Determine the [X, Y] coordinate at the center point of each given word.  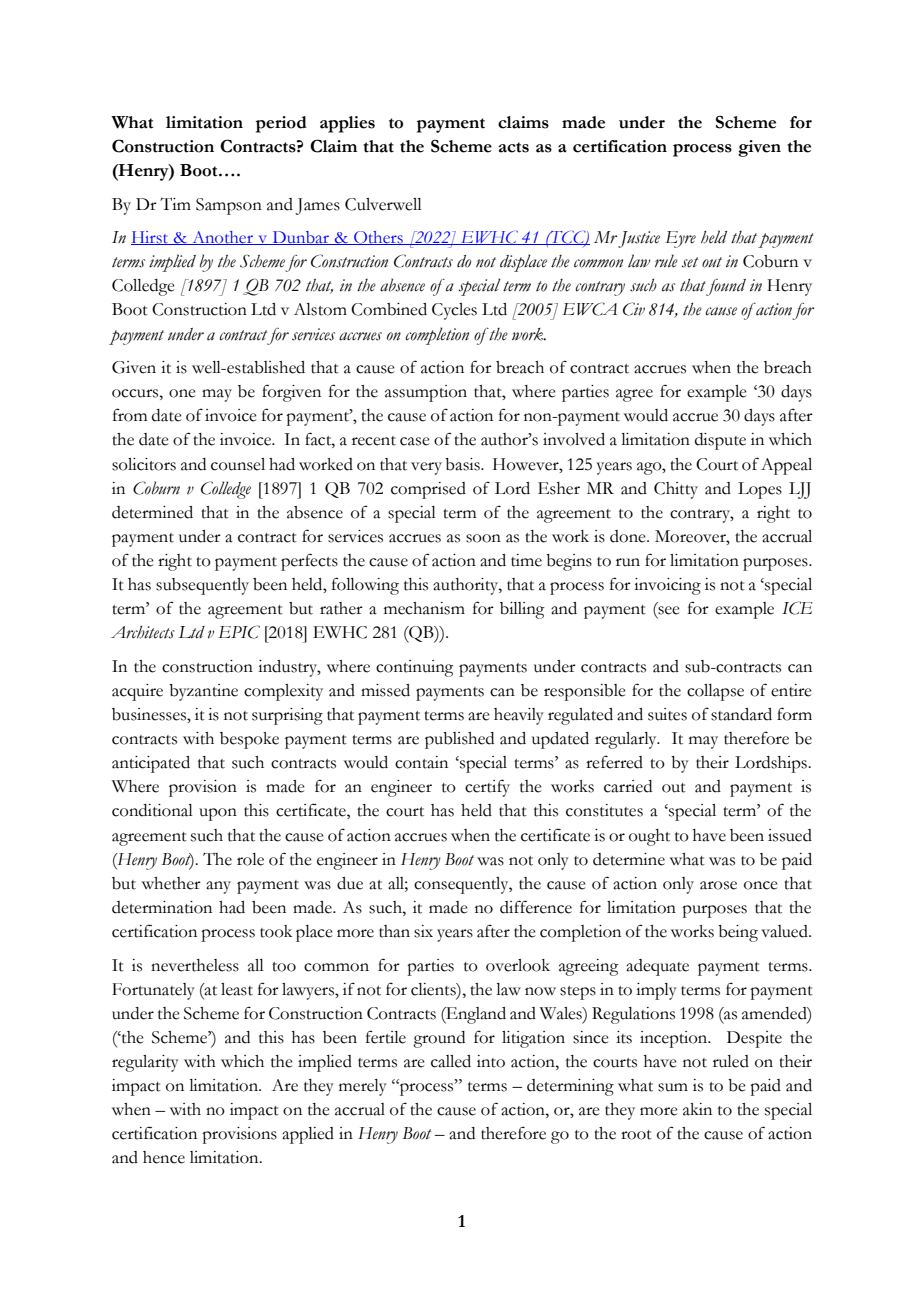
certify [487, 788]
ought [649, 837]
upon [218, 814]
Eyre [680, 239]
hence [164, 1157]
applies [347, 124]
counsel [238, 464]
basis [463, 464]
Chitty [676, 490]
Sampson [229, 206]
